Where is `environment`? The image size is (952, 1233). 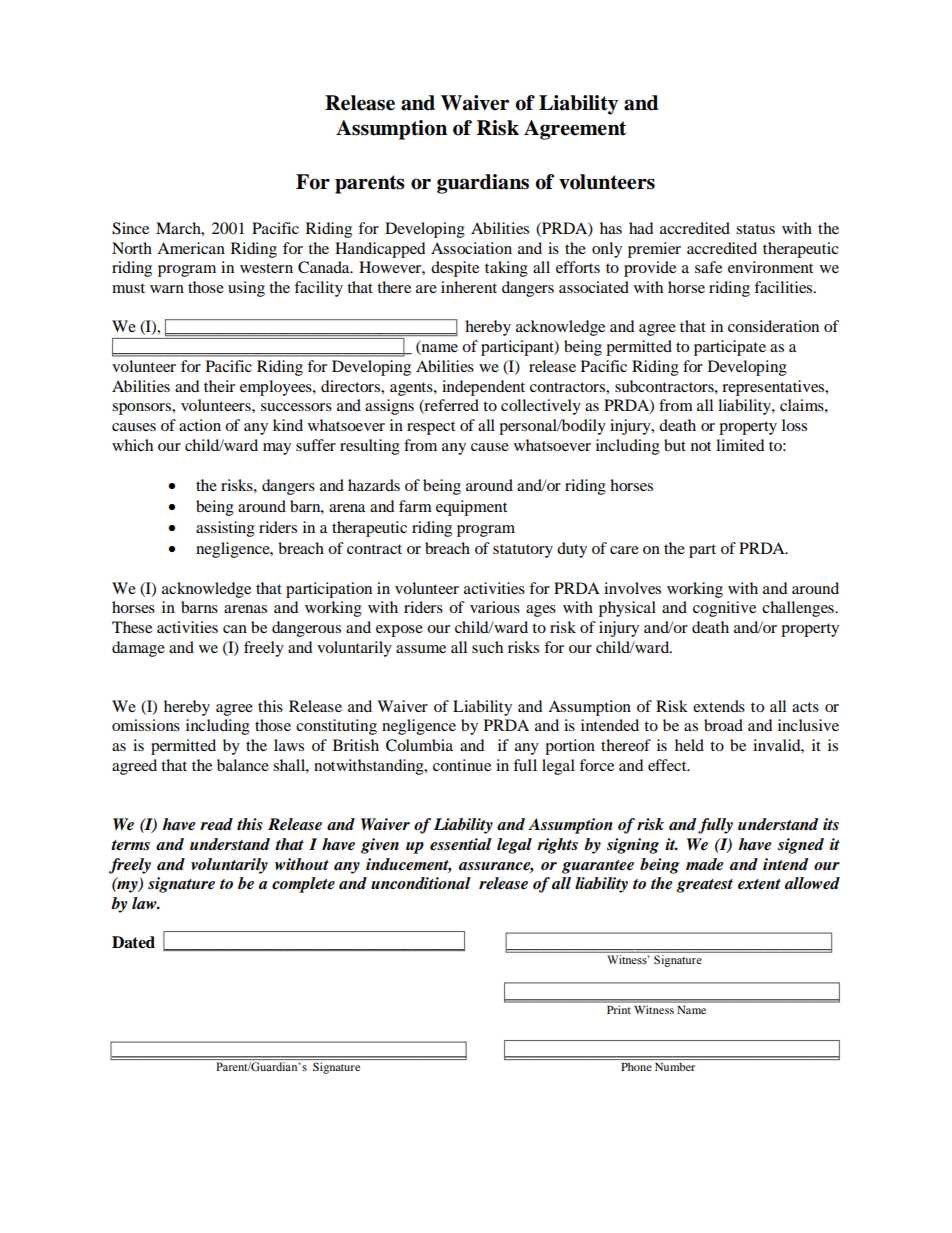 environment is located at coordinates (770, 267).
